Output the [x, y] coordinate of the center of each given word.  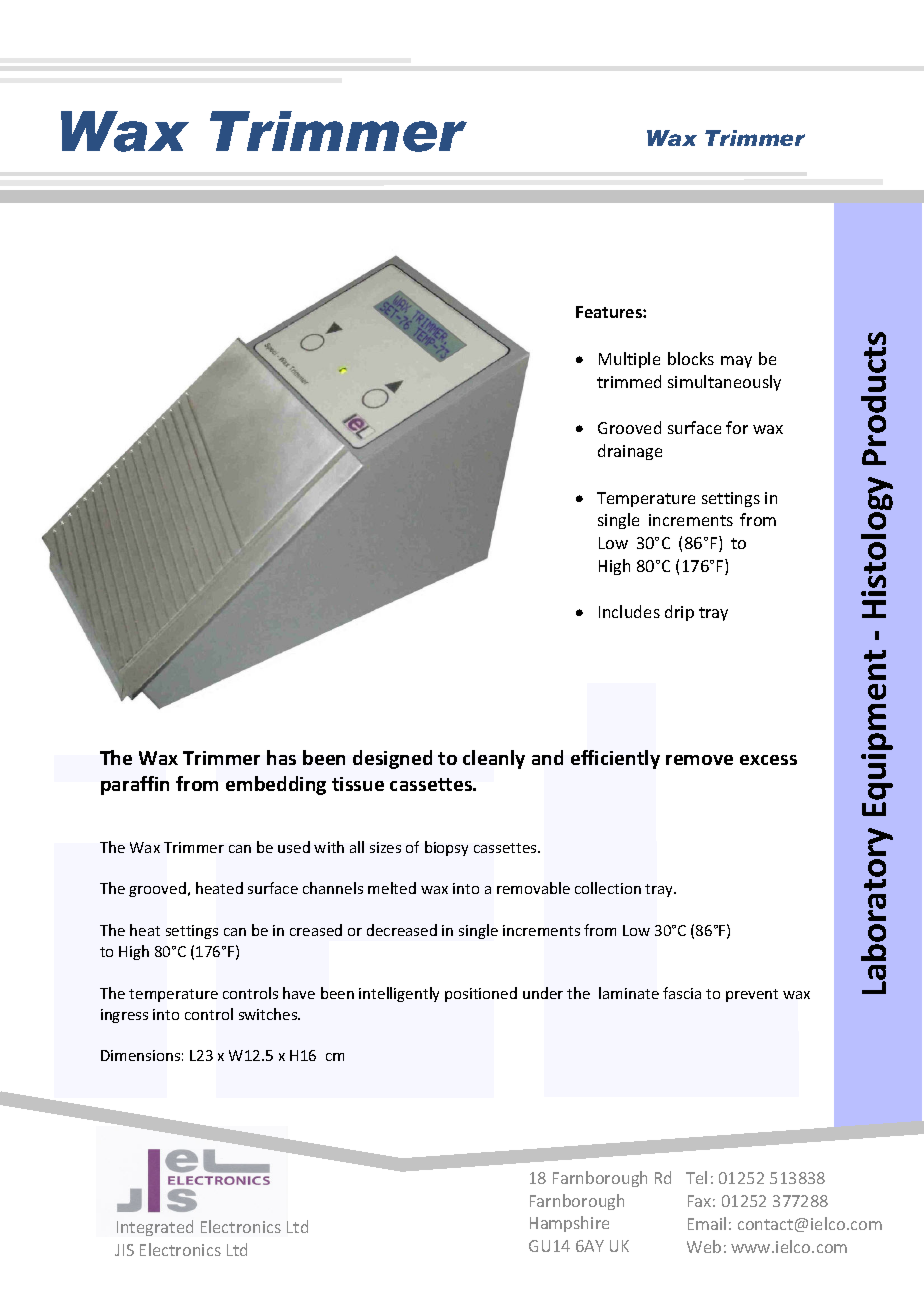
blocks [691, 358]
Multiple [629, 360]
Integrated [155, 1228]
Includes [629, 611]
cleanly [494, 759]
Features [610, 312]
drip [679, 613]
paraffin [135, 785]
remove [699, 760]
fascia [682, 993]
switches [269, 1014]
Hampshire [569, 1224]
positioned [481, 994]
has [281, 757]
